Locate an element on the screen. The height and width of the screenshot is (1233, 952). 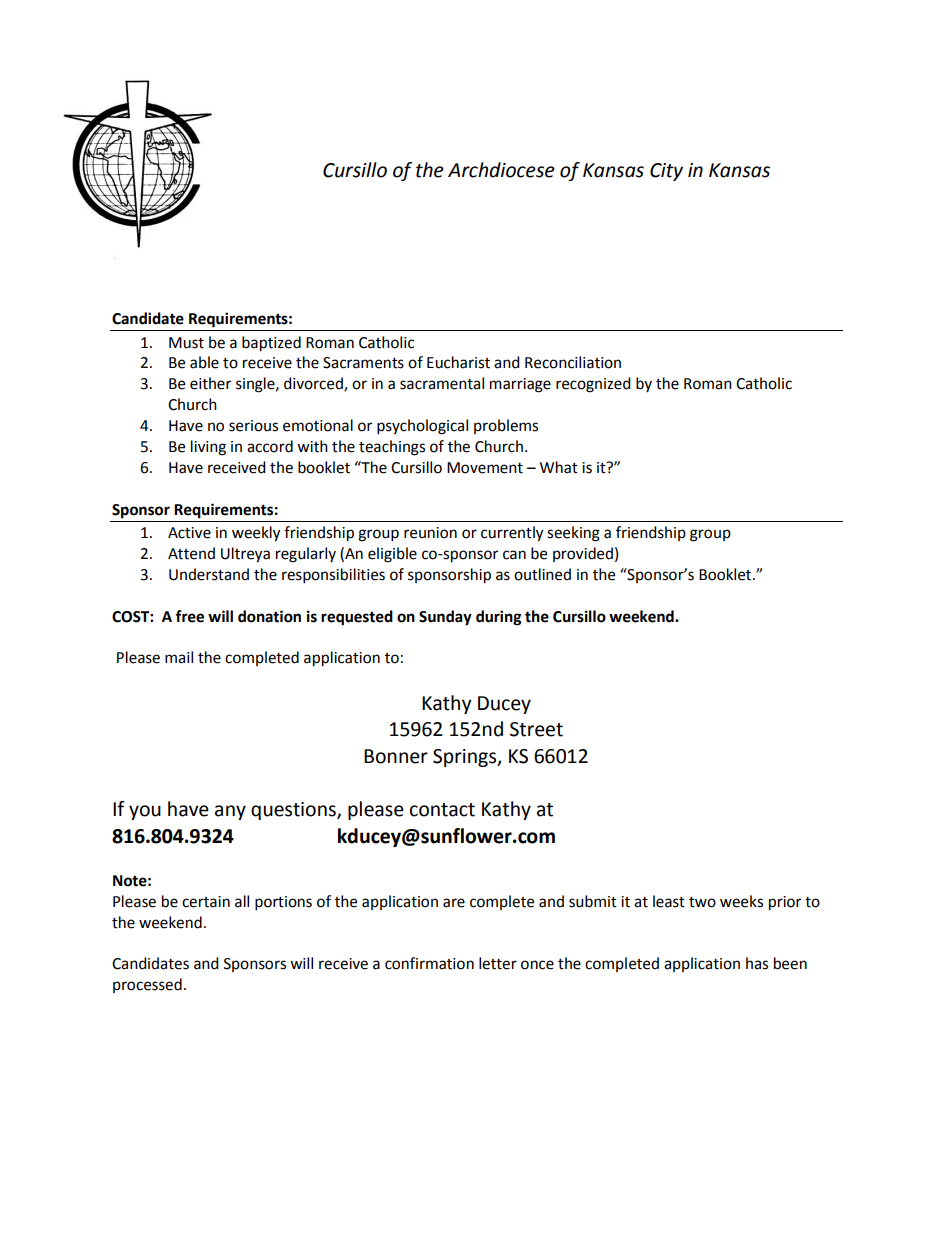
Movement is located at coordinates (485, 468).
